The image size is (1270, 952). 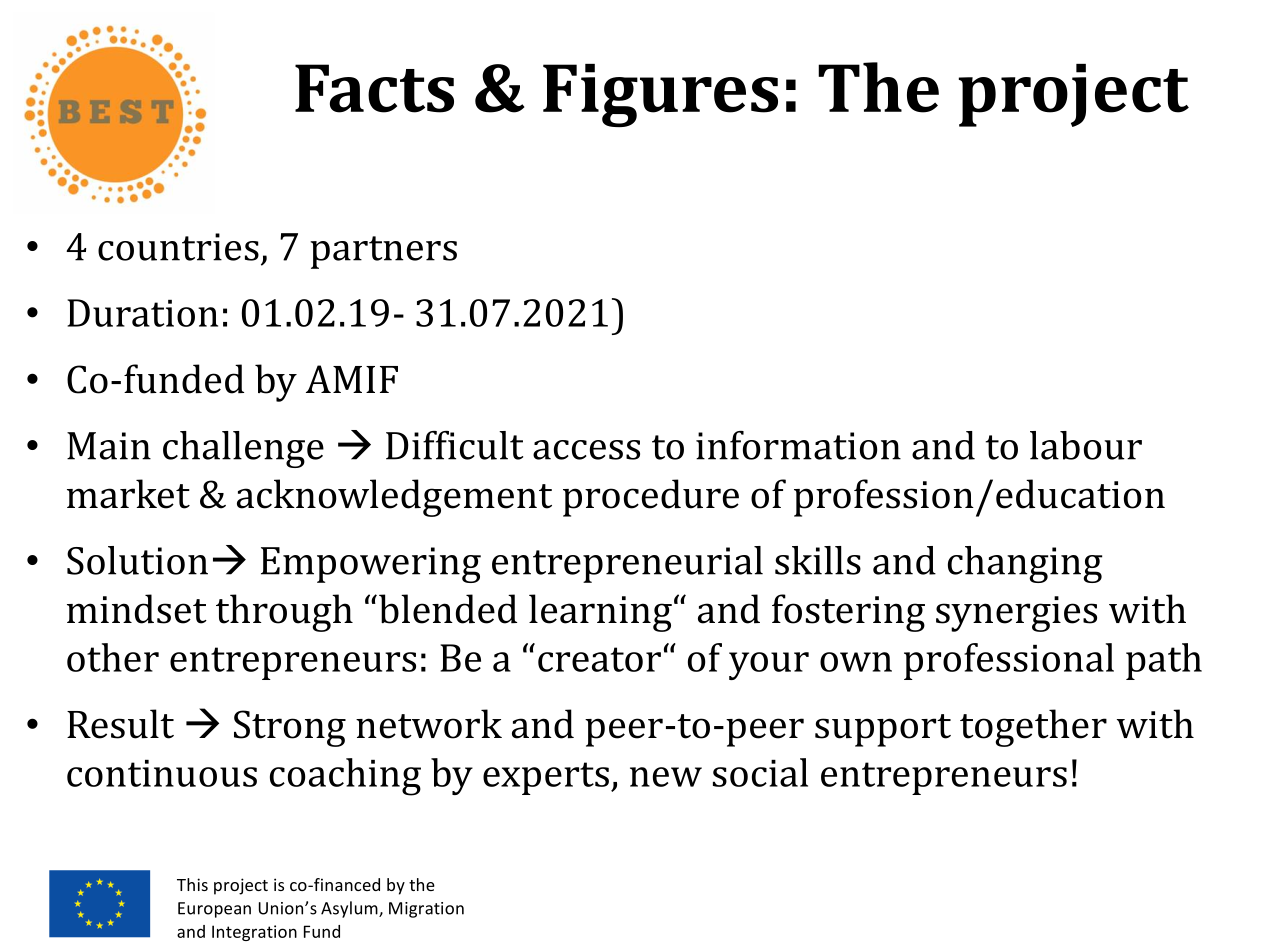 What do you see at coordinates (1086, 445) in the screenshot?
I see `labour` at bounding box center [1086, 445].
